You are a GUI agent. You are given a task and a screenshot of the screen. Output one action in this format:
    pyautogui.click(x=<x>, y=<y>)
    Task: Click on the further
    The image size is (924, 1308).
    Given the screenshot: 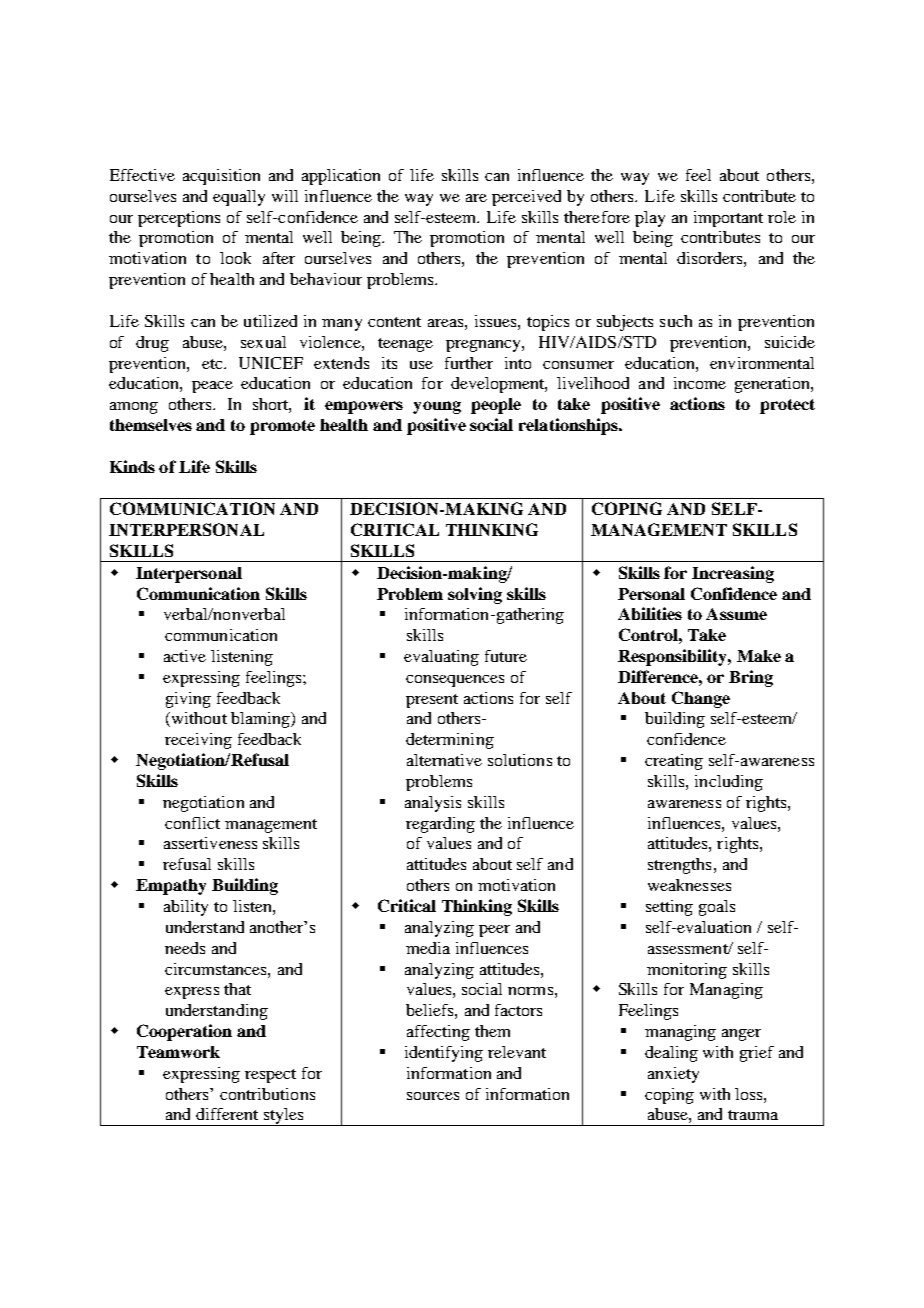 What is the action you would take?
    pyautogui.click(x=469, y=363)
